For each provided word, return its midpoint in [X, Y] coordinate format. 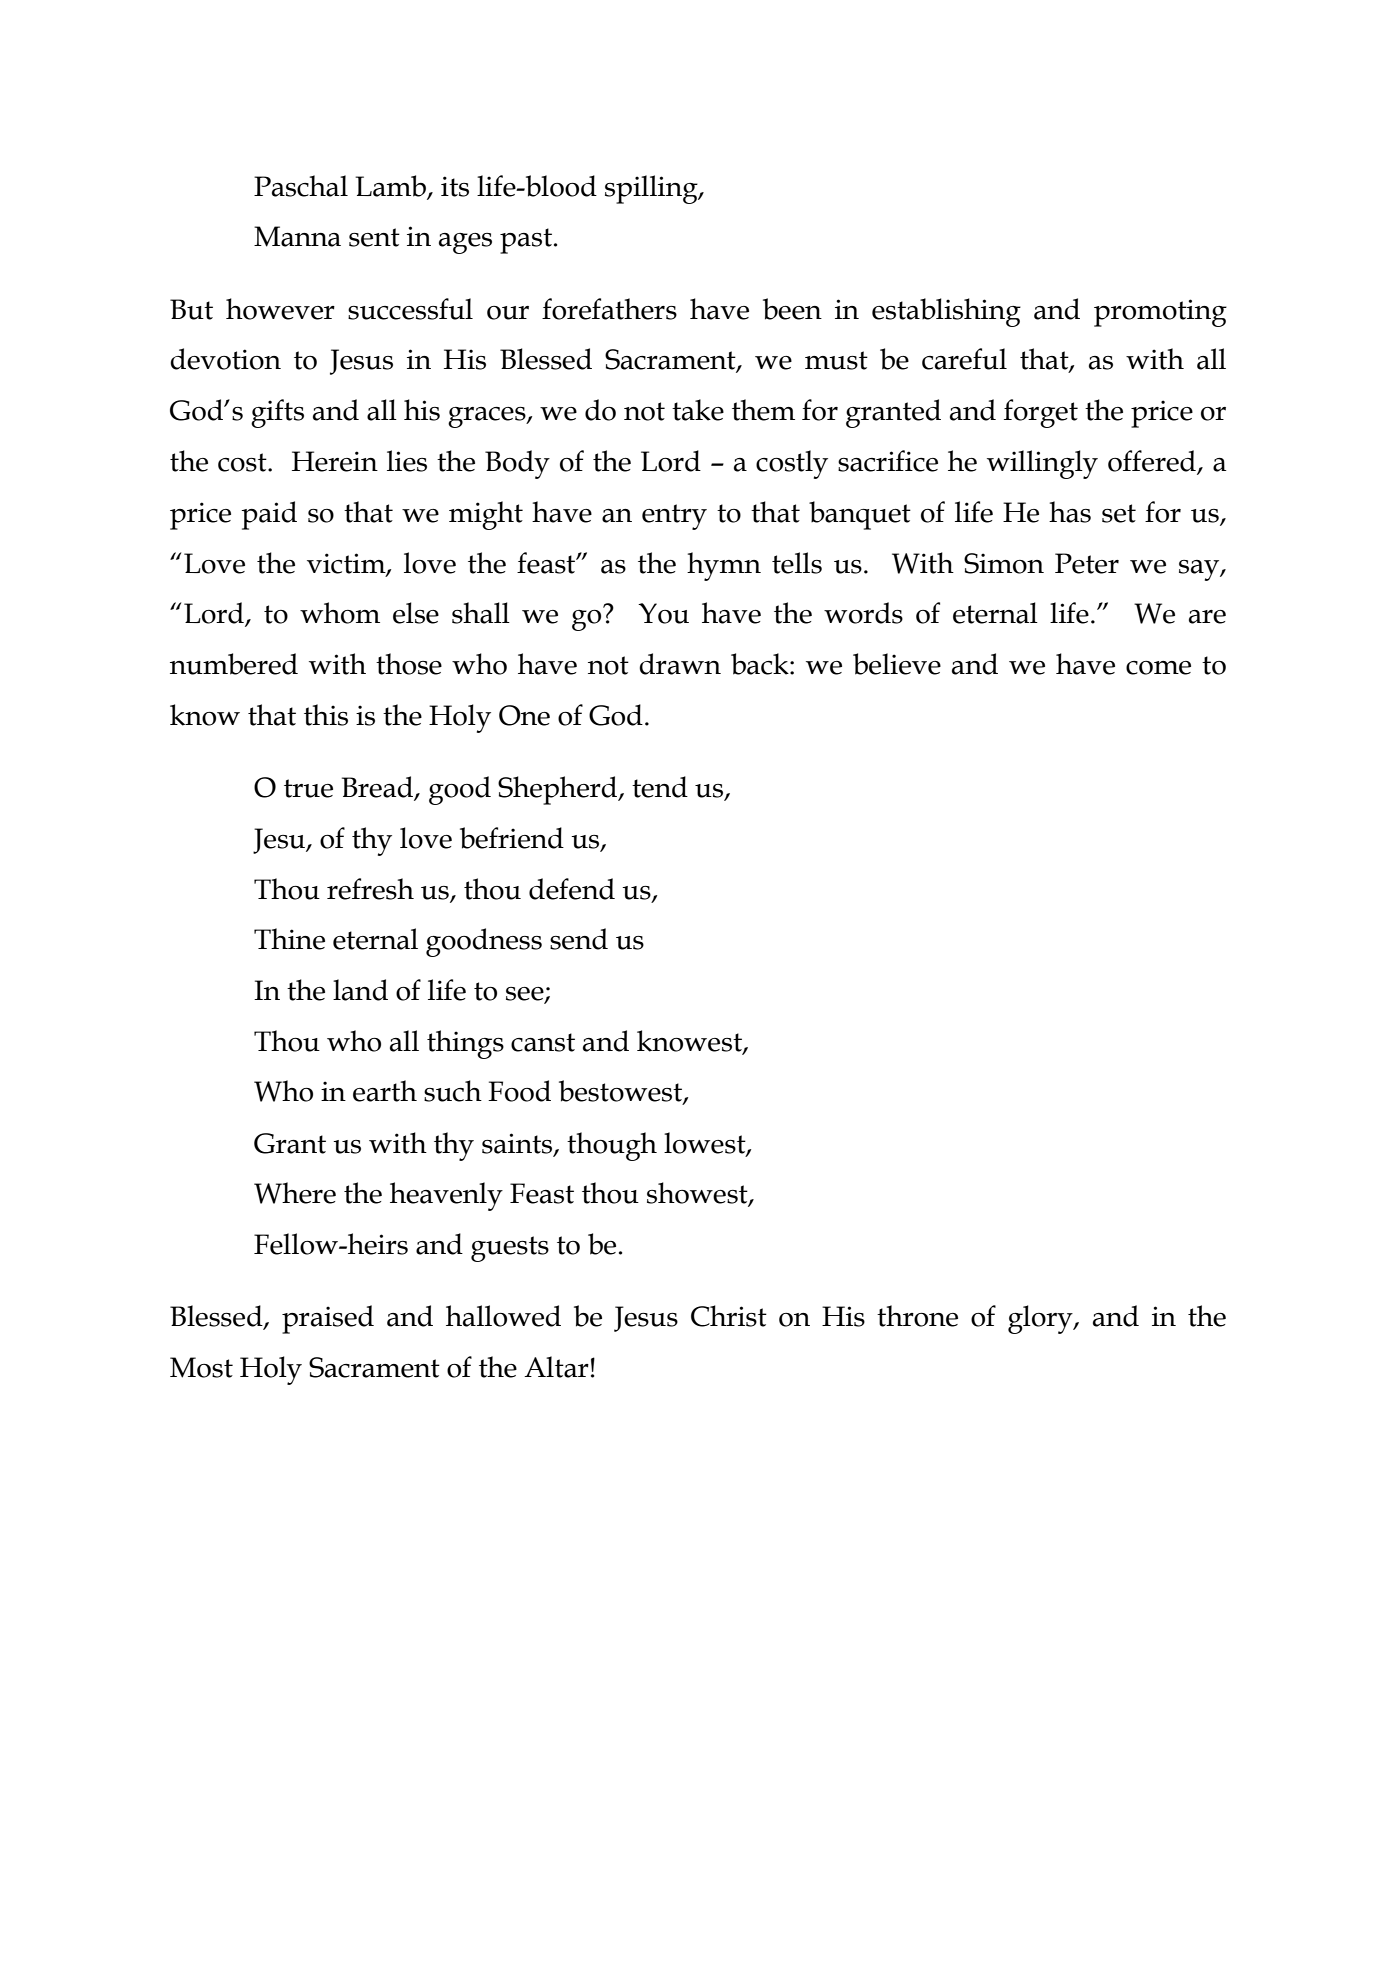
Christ [729, 1316]
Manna [297, 236]
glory [1041, 1319]
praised [328, 1319]
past [526, 241]
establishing [946, 312]
